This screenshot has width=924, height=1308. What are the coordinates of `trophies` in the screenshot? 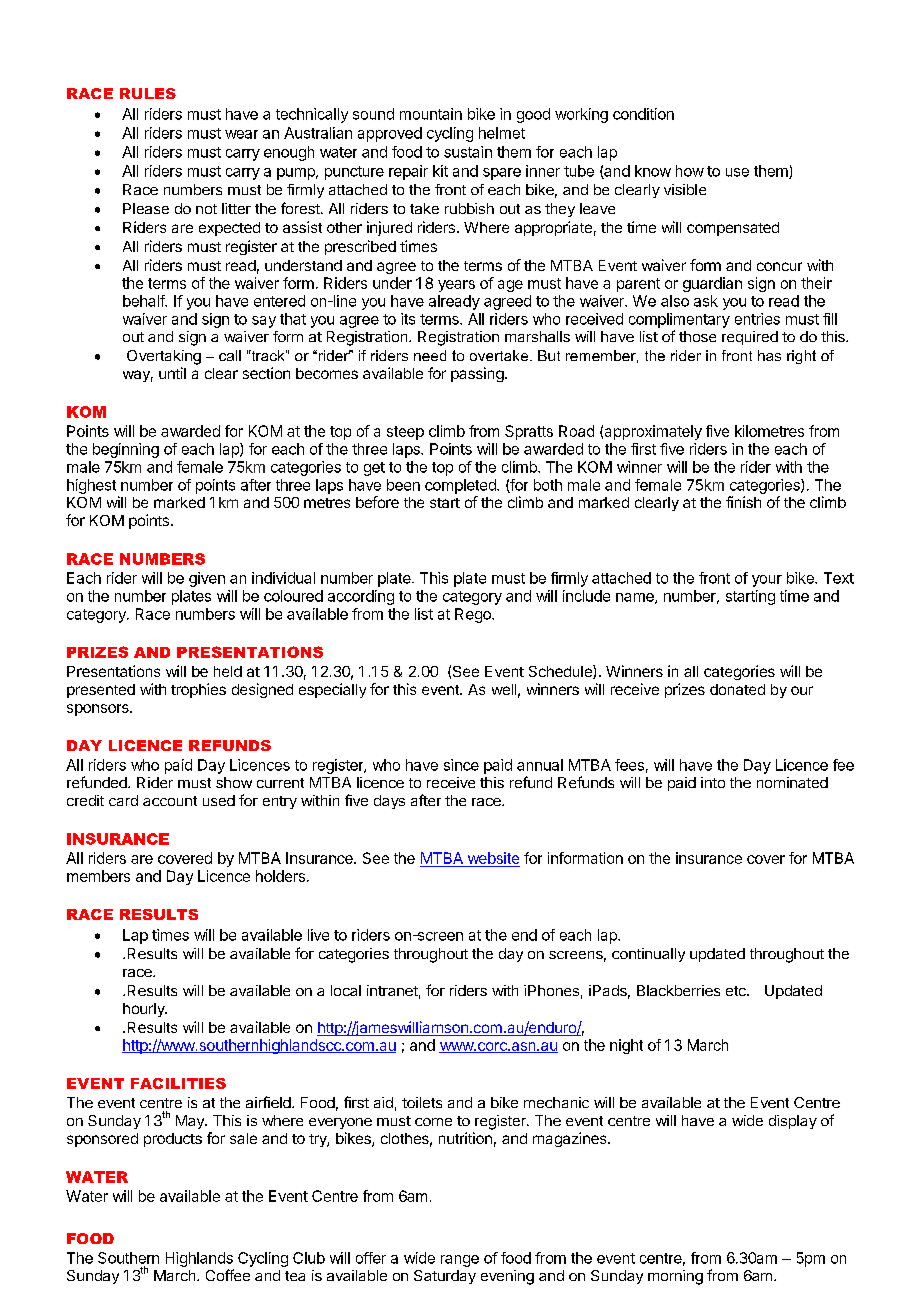 It's located at (198, 690).
